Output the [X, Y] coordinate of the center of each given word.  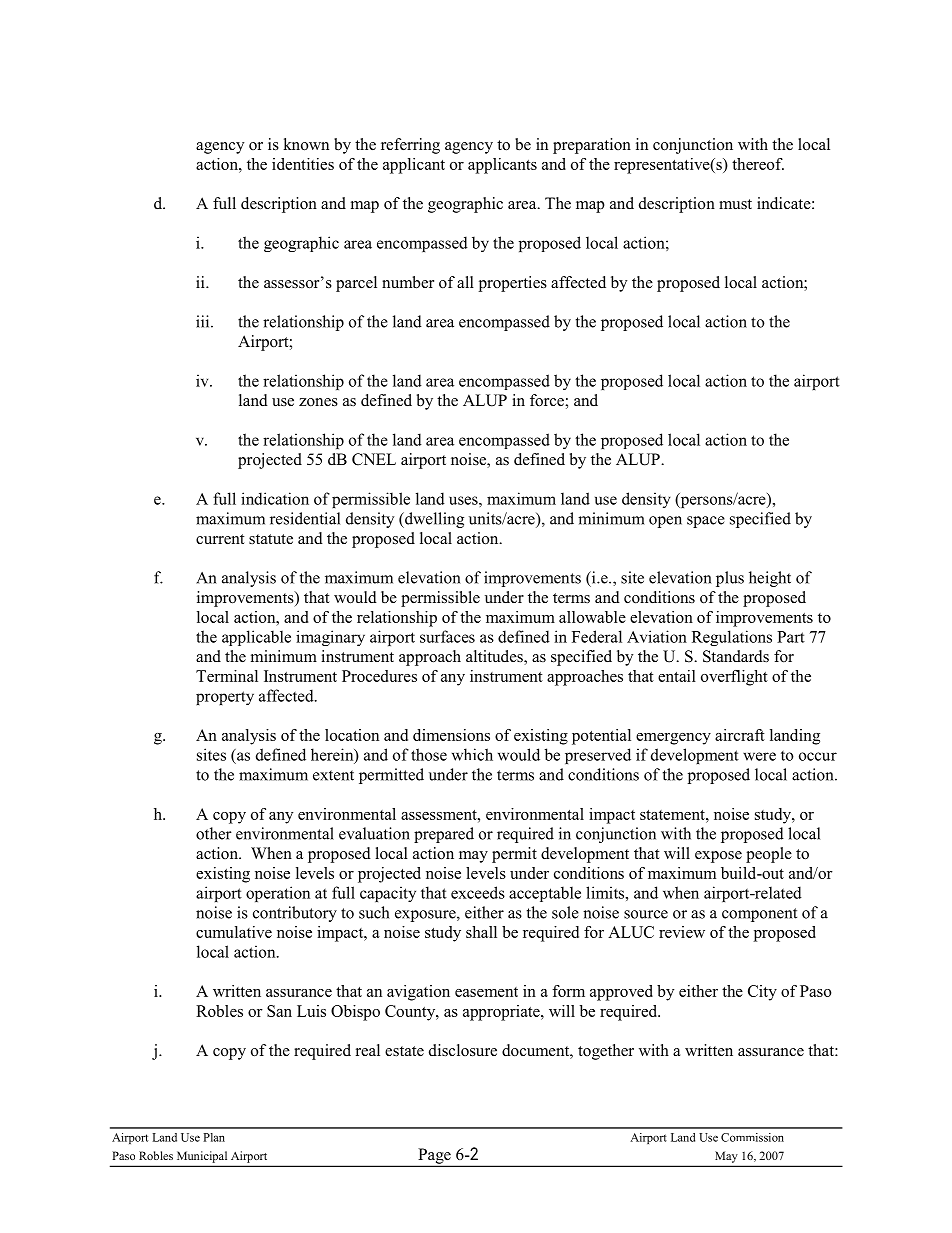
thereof [758, 164]
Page [434, 1157]
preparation [592, 146]
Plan [214, 1137]
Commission [752, 1137]
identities [303, 164]
